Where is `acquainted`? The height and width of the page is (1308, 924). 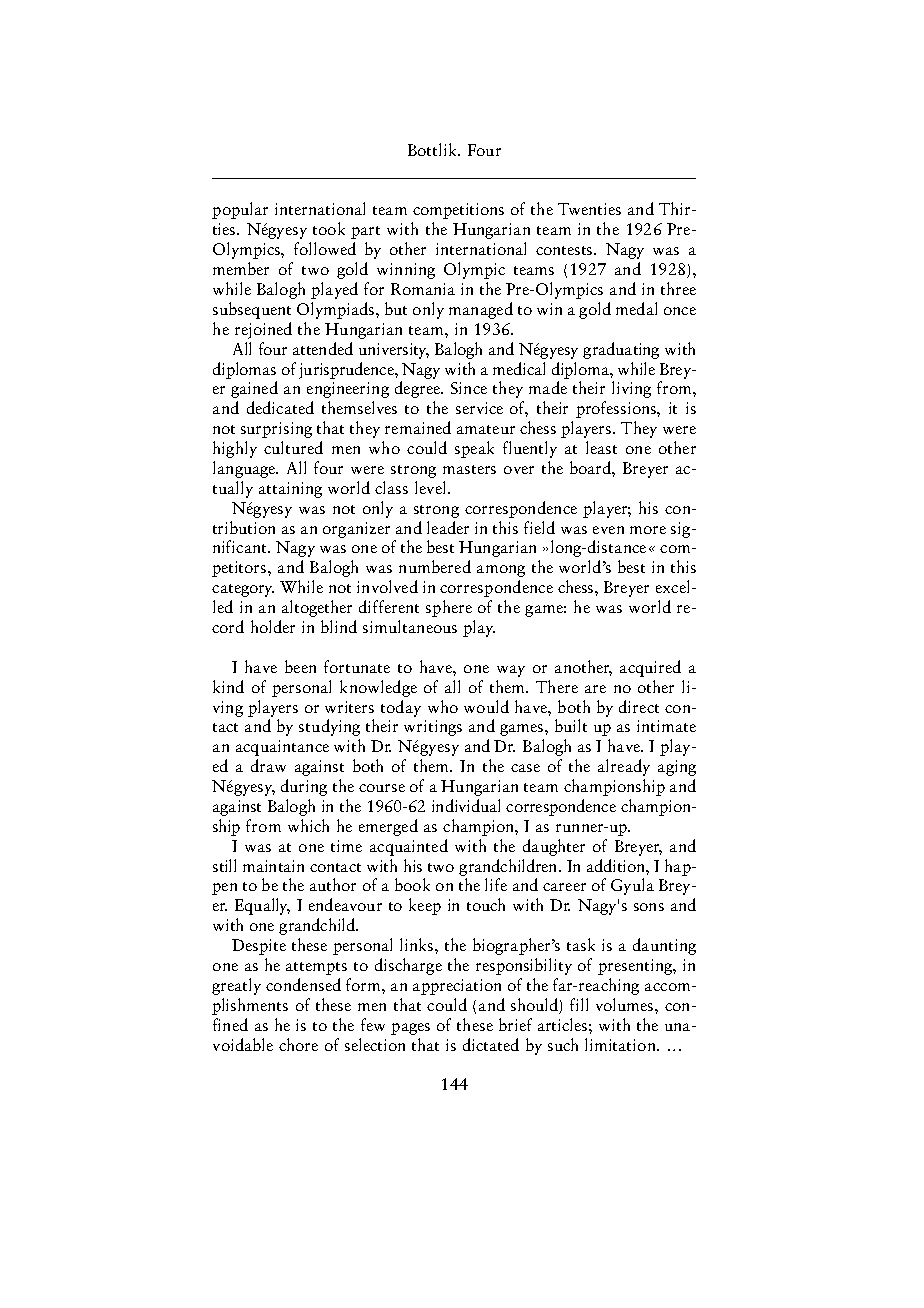
acquainted is located at coordinates (409, 847).
